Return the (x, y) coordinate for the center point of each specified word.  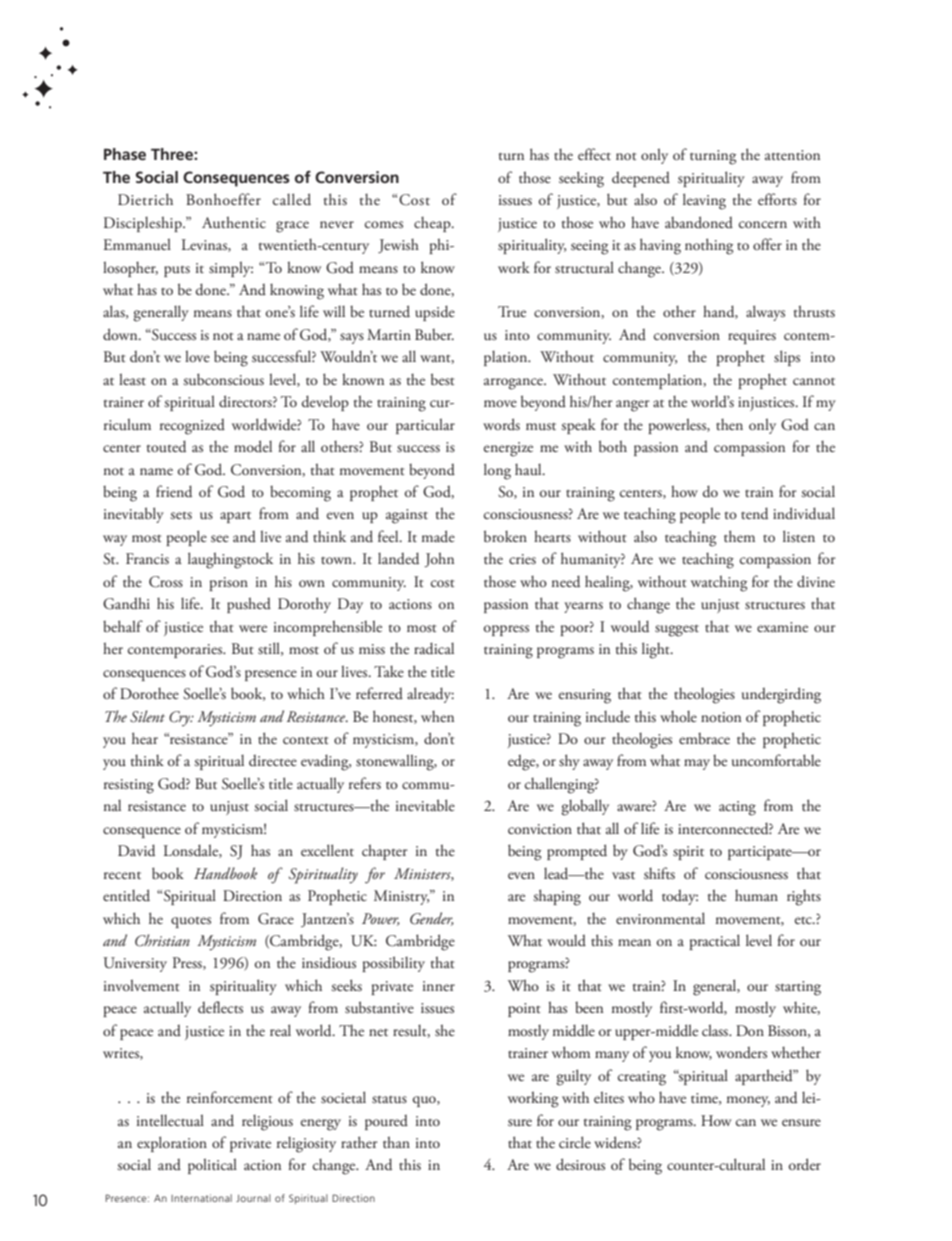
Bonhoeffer (223, 199)
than (396, 1142)
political (212, 1166)
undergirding (781, 695)
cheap (433, 224)
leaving (704, 201)
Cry (181, 718)
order (805, 1164)
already (430, 695)
